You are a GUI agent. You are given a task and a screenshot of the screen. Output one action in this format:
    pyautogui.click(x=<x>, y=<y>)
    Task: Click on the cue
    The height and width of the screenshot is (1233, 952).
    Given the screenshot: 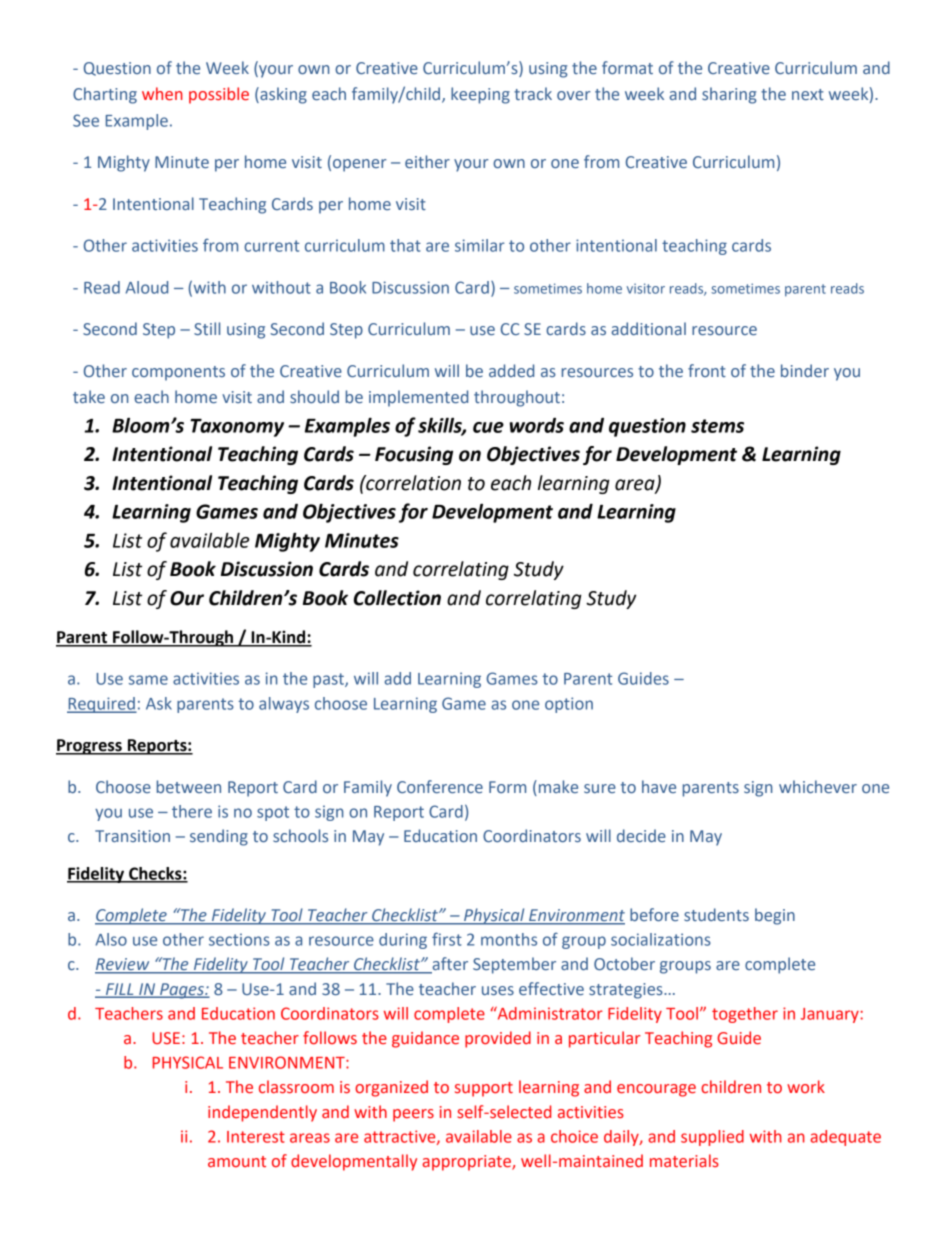 What is the action you would take?
    pyautogui.click(x=488, y=427)
